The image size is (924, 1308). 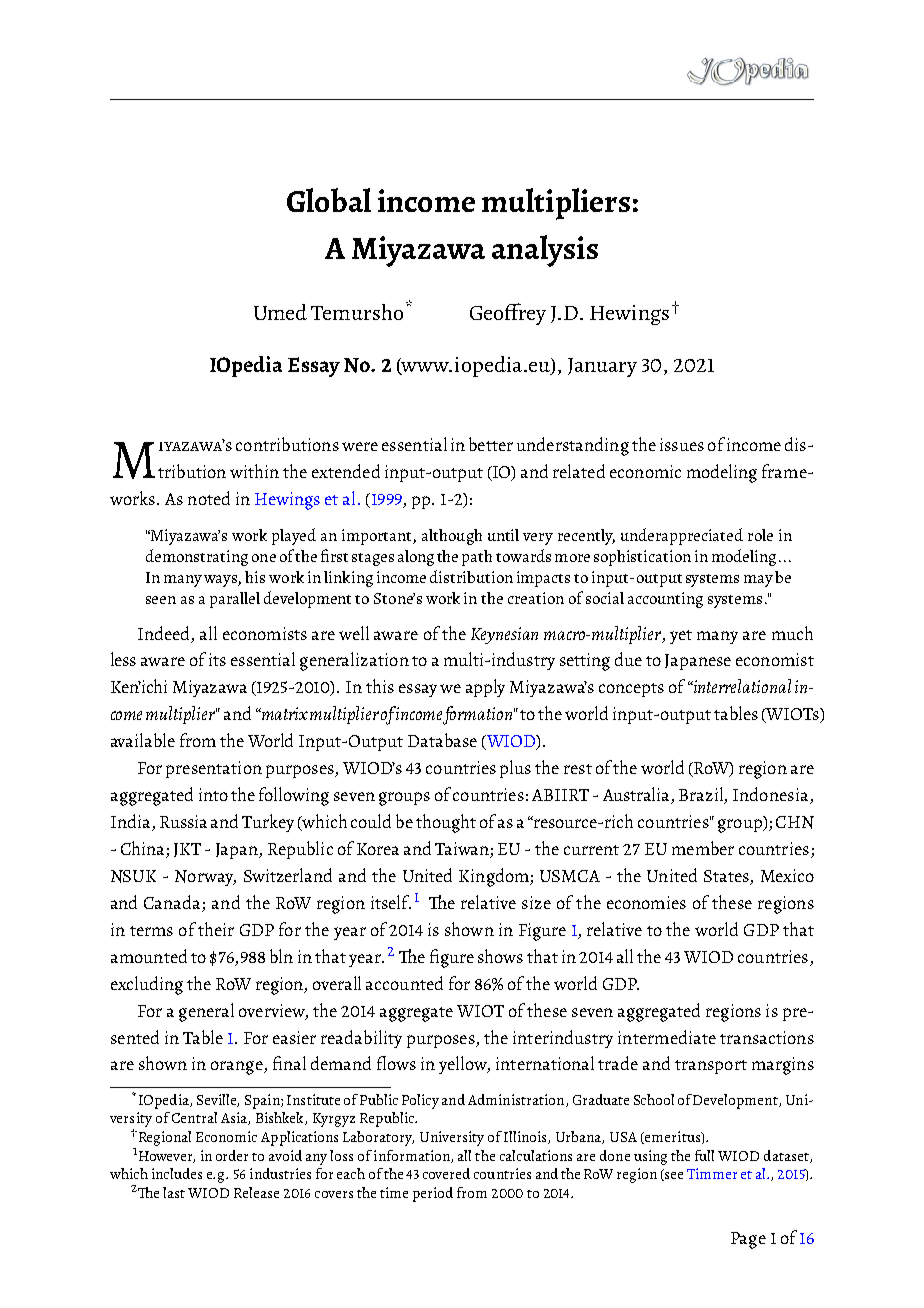 What do you see at coordinates (545, 251) in the screenshot?
I see `analysis` at bounding box center [545, 251].
